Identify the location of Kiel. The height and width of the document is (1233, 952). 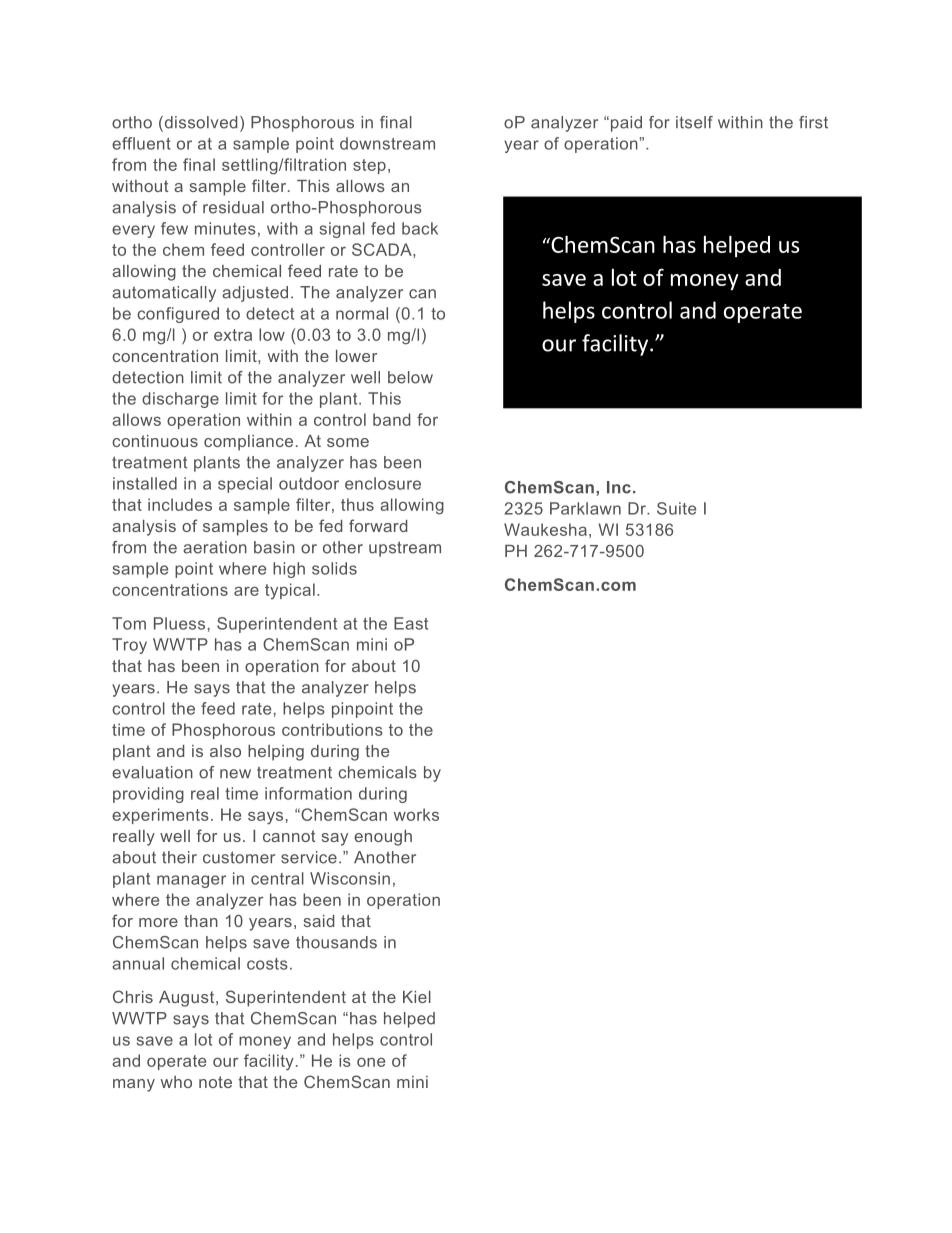
(417, 997).
